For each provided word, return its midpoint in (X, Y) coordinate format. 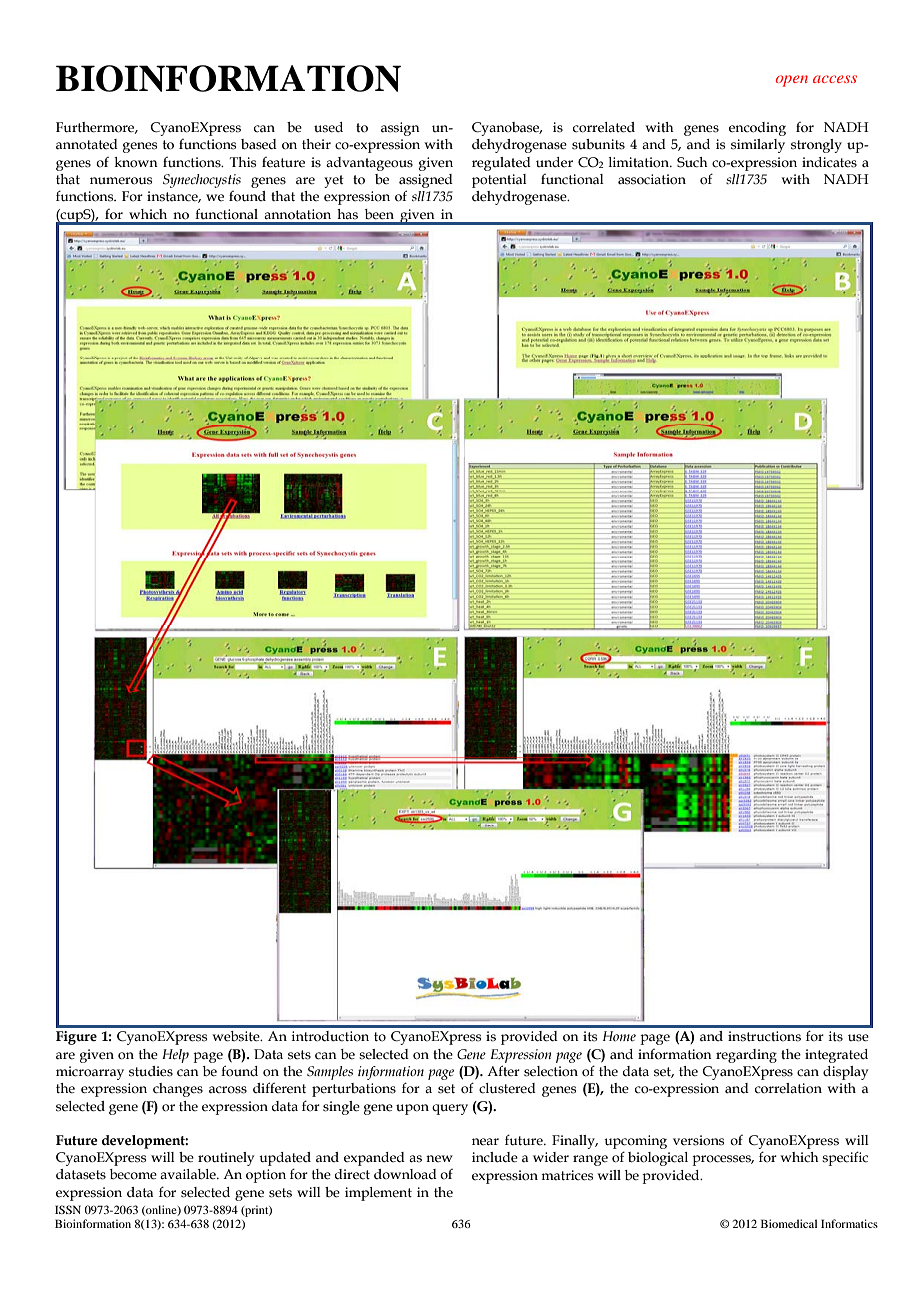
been (379, 214)
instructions (764, 1036)
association (652, 179)
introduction (330, 1036)
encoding (757, 129)
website (237, 1036)
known (136, 162)
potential (499, 181)
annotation (297, 214)
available (189, 1174)
